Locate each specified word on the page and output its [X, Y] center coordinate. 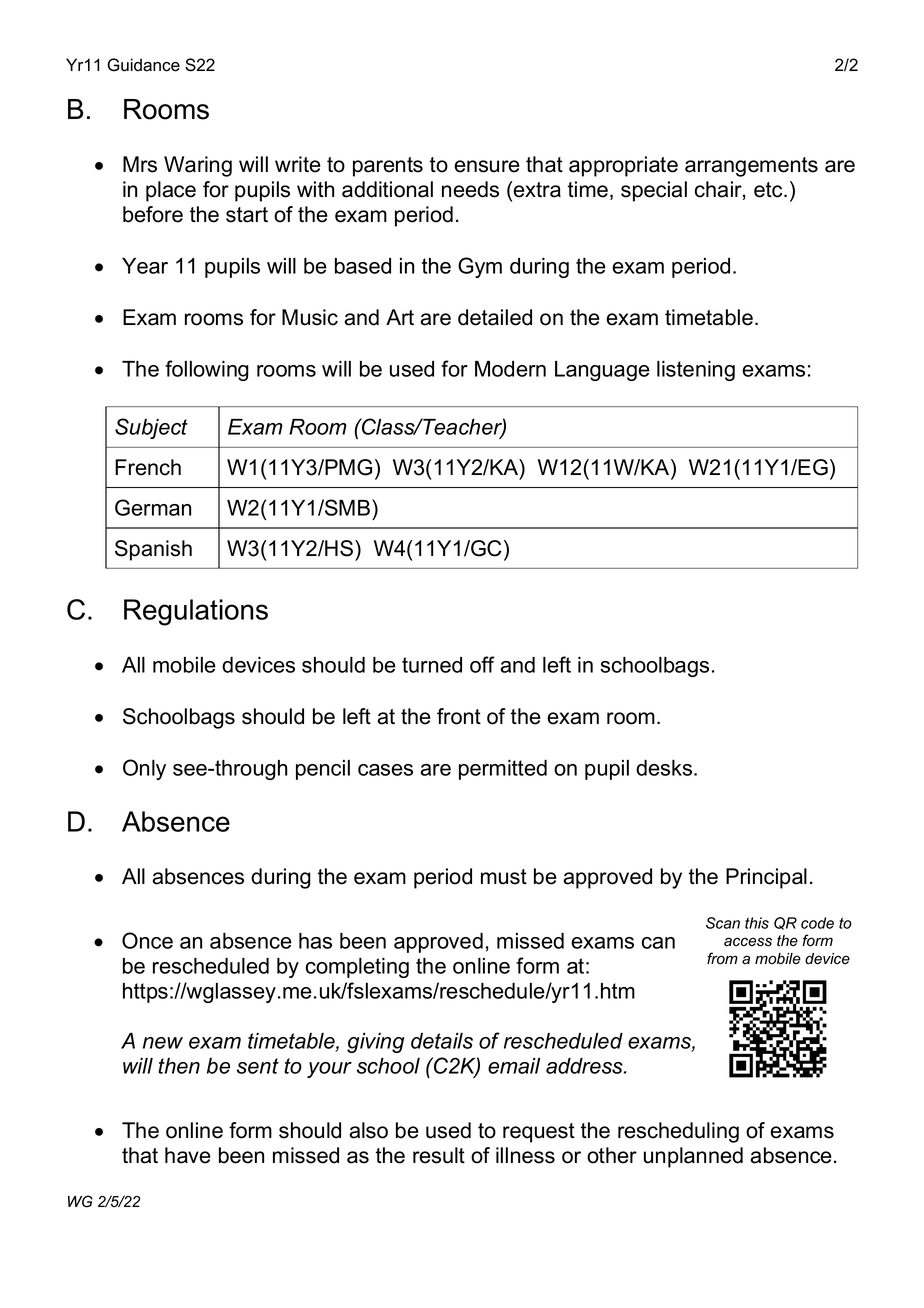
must [504, 877]
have [188, 1155]
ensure [487, 166]
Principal [766, 878]
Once [147, 940]
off [482, 664]
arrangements [751, 167]
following [207, 370]
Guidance [143, 65]
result [439, 1155]
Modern [510, 369]
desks [665, 768]
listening [696, 371]
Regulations [196, 612]
